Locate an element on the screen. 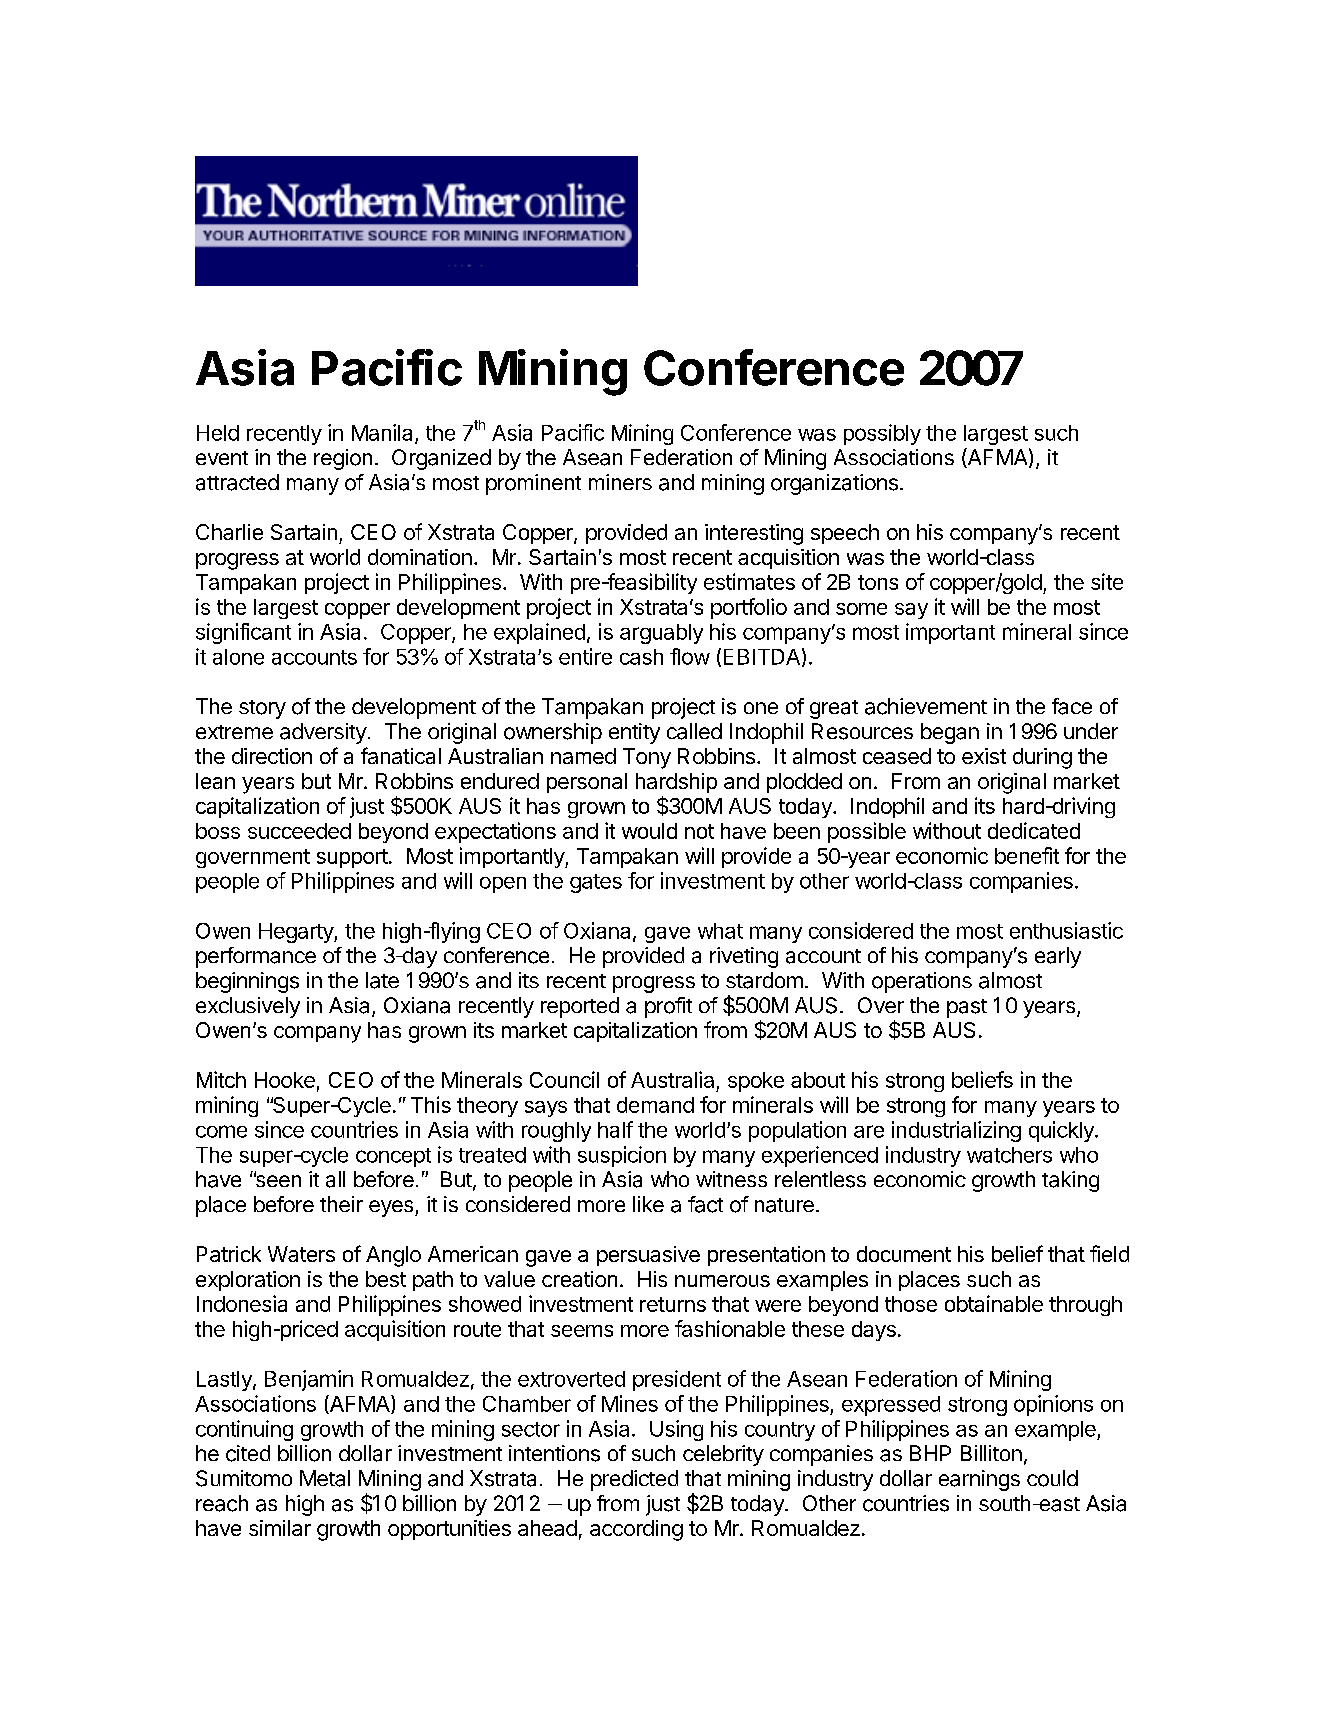  miners is located at coordinates (620, 482).
